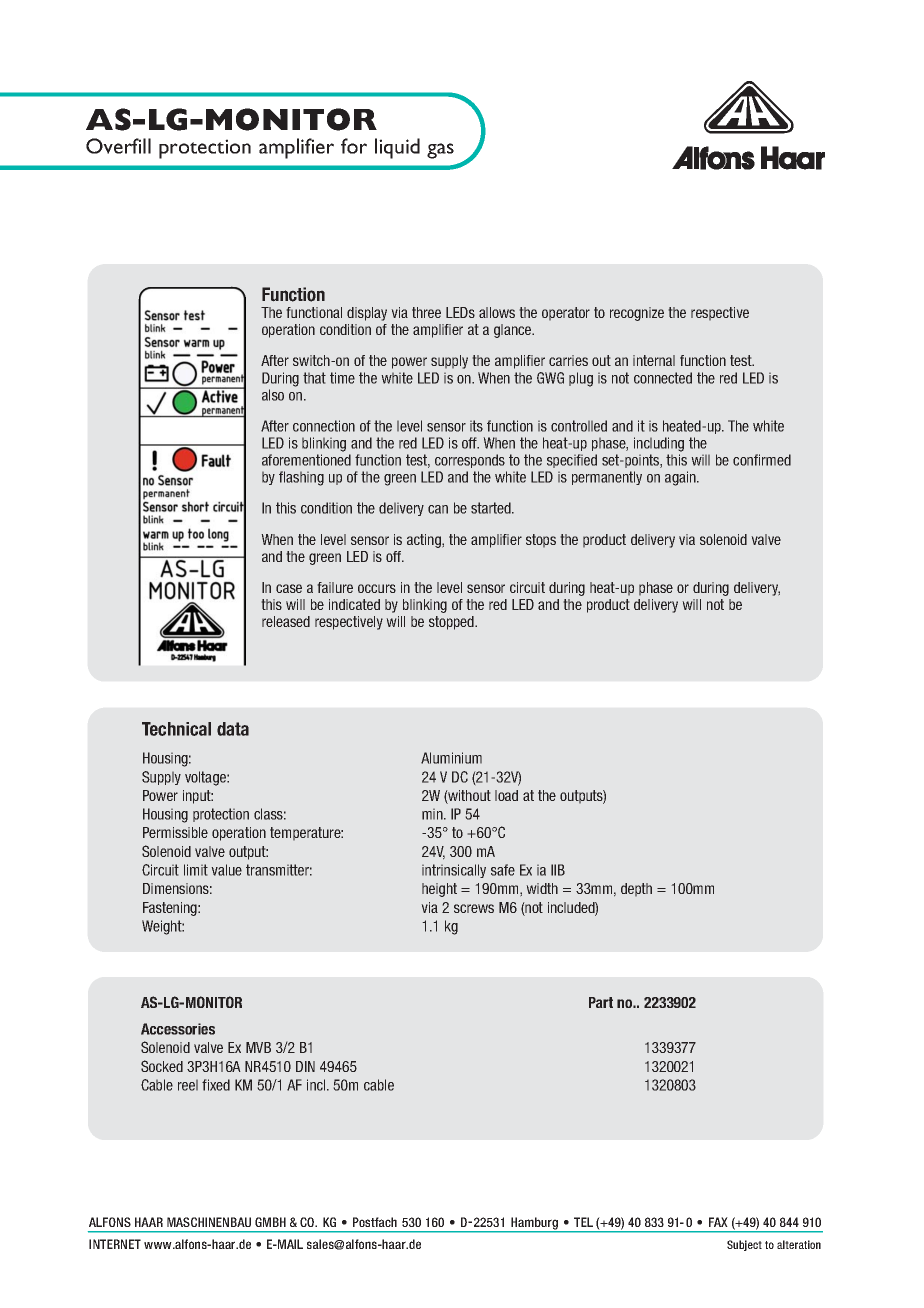  I want to click on again, so click(681, 478).
